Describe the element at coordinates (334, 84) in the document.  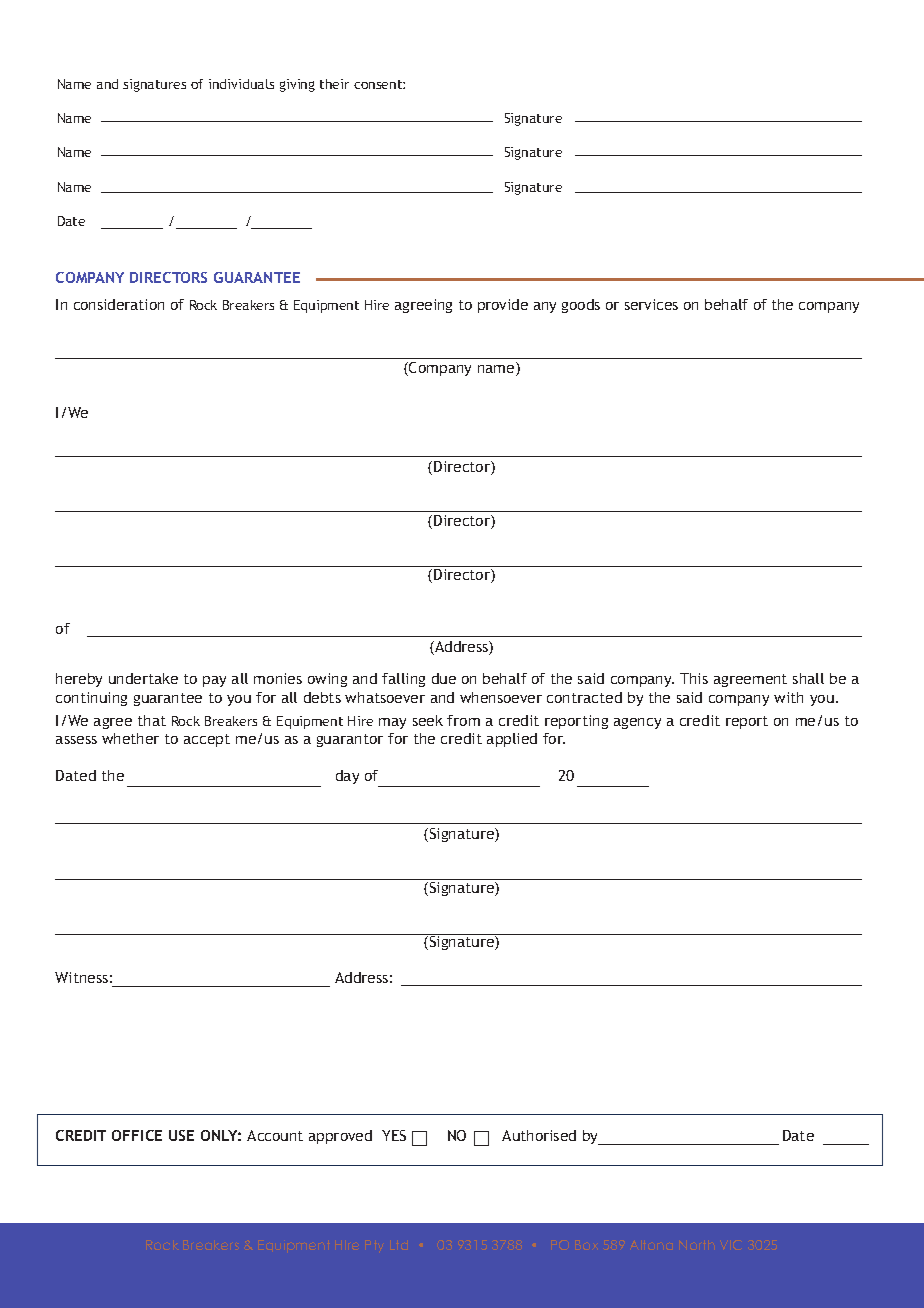
I see `their` at that location.
